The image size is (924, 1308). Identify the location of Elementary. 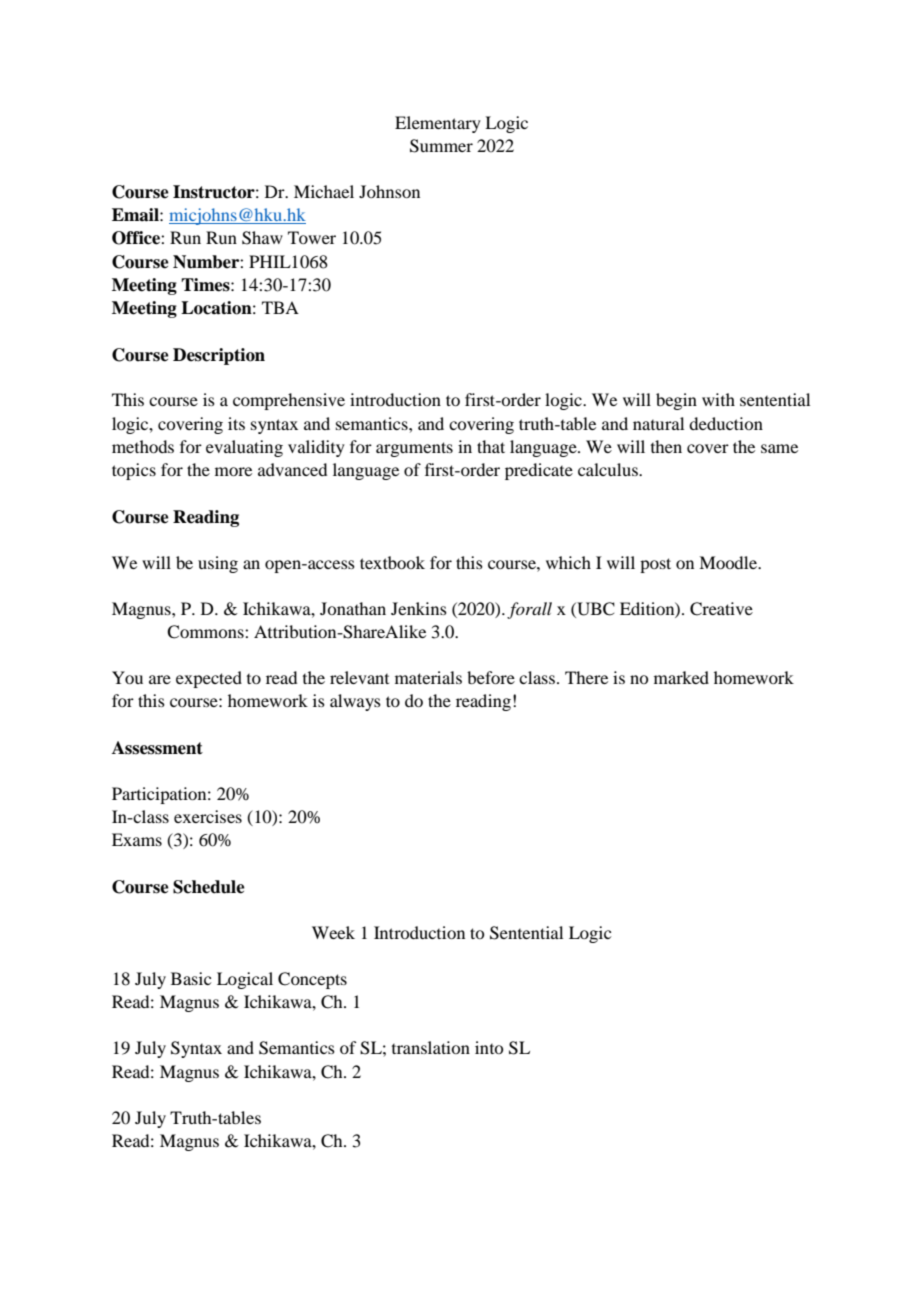
(438, 124).
